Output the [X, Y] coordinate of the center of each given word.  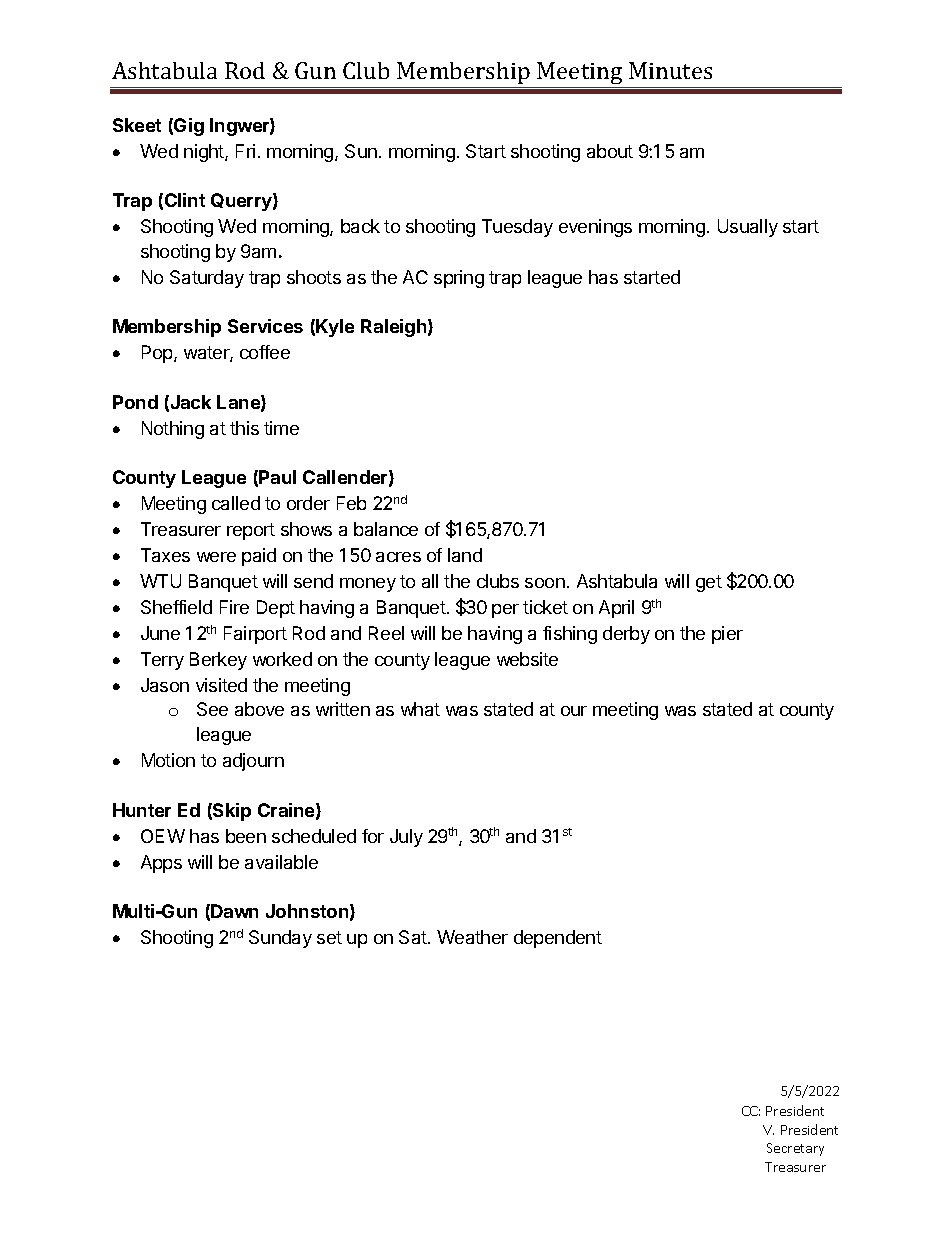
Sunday [280, 939]
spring [459, 279]
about [610, 151]
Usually [748, 228]
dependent [558, 939]
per [505, 611]
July [406, 838]
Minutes [670, 70]
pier [727, 635]
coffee [265, 352]
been [246, 836]
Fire [234, 607]
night [205, 153]
